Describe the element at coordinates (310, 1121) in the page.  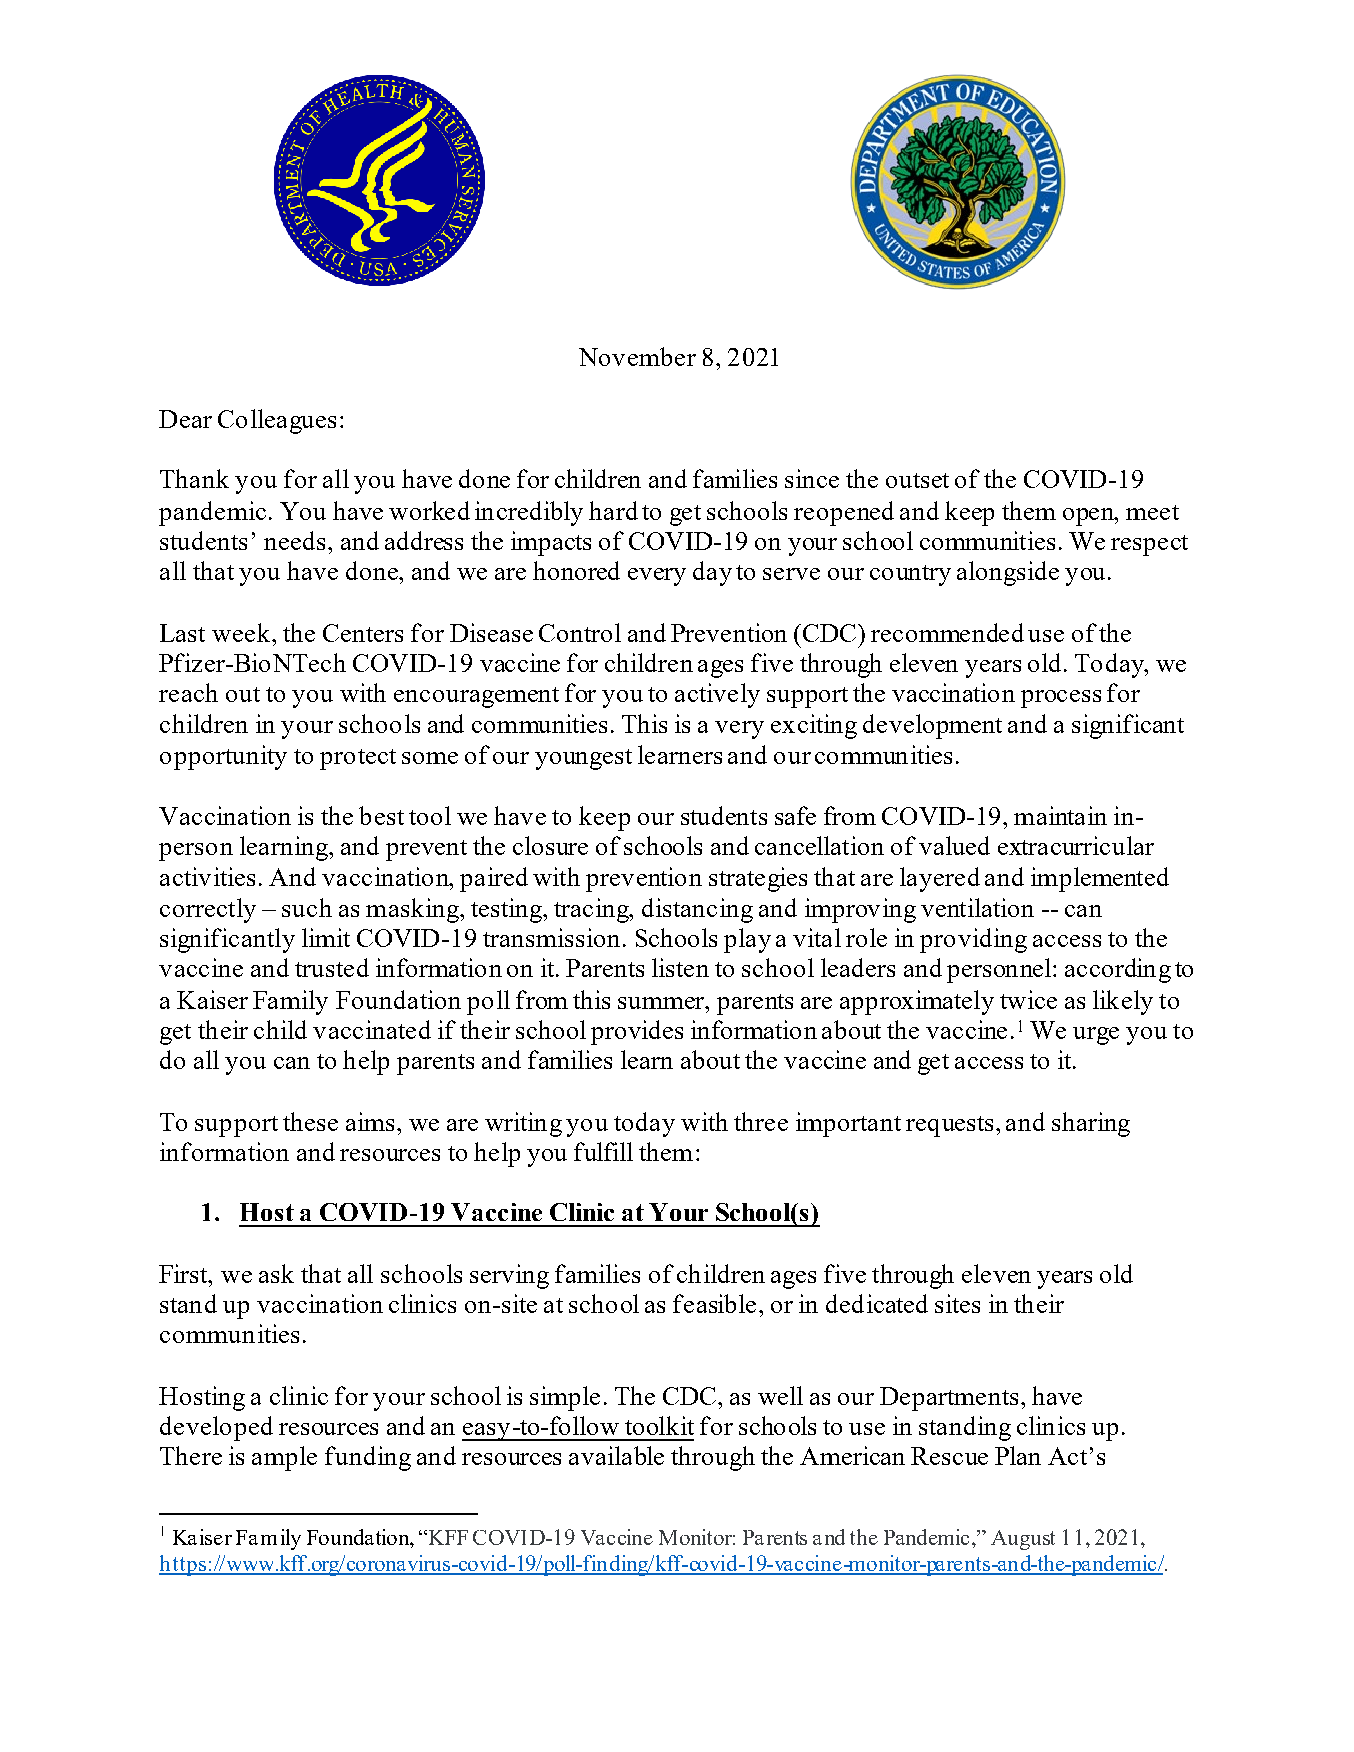
I see `these` at that location.
